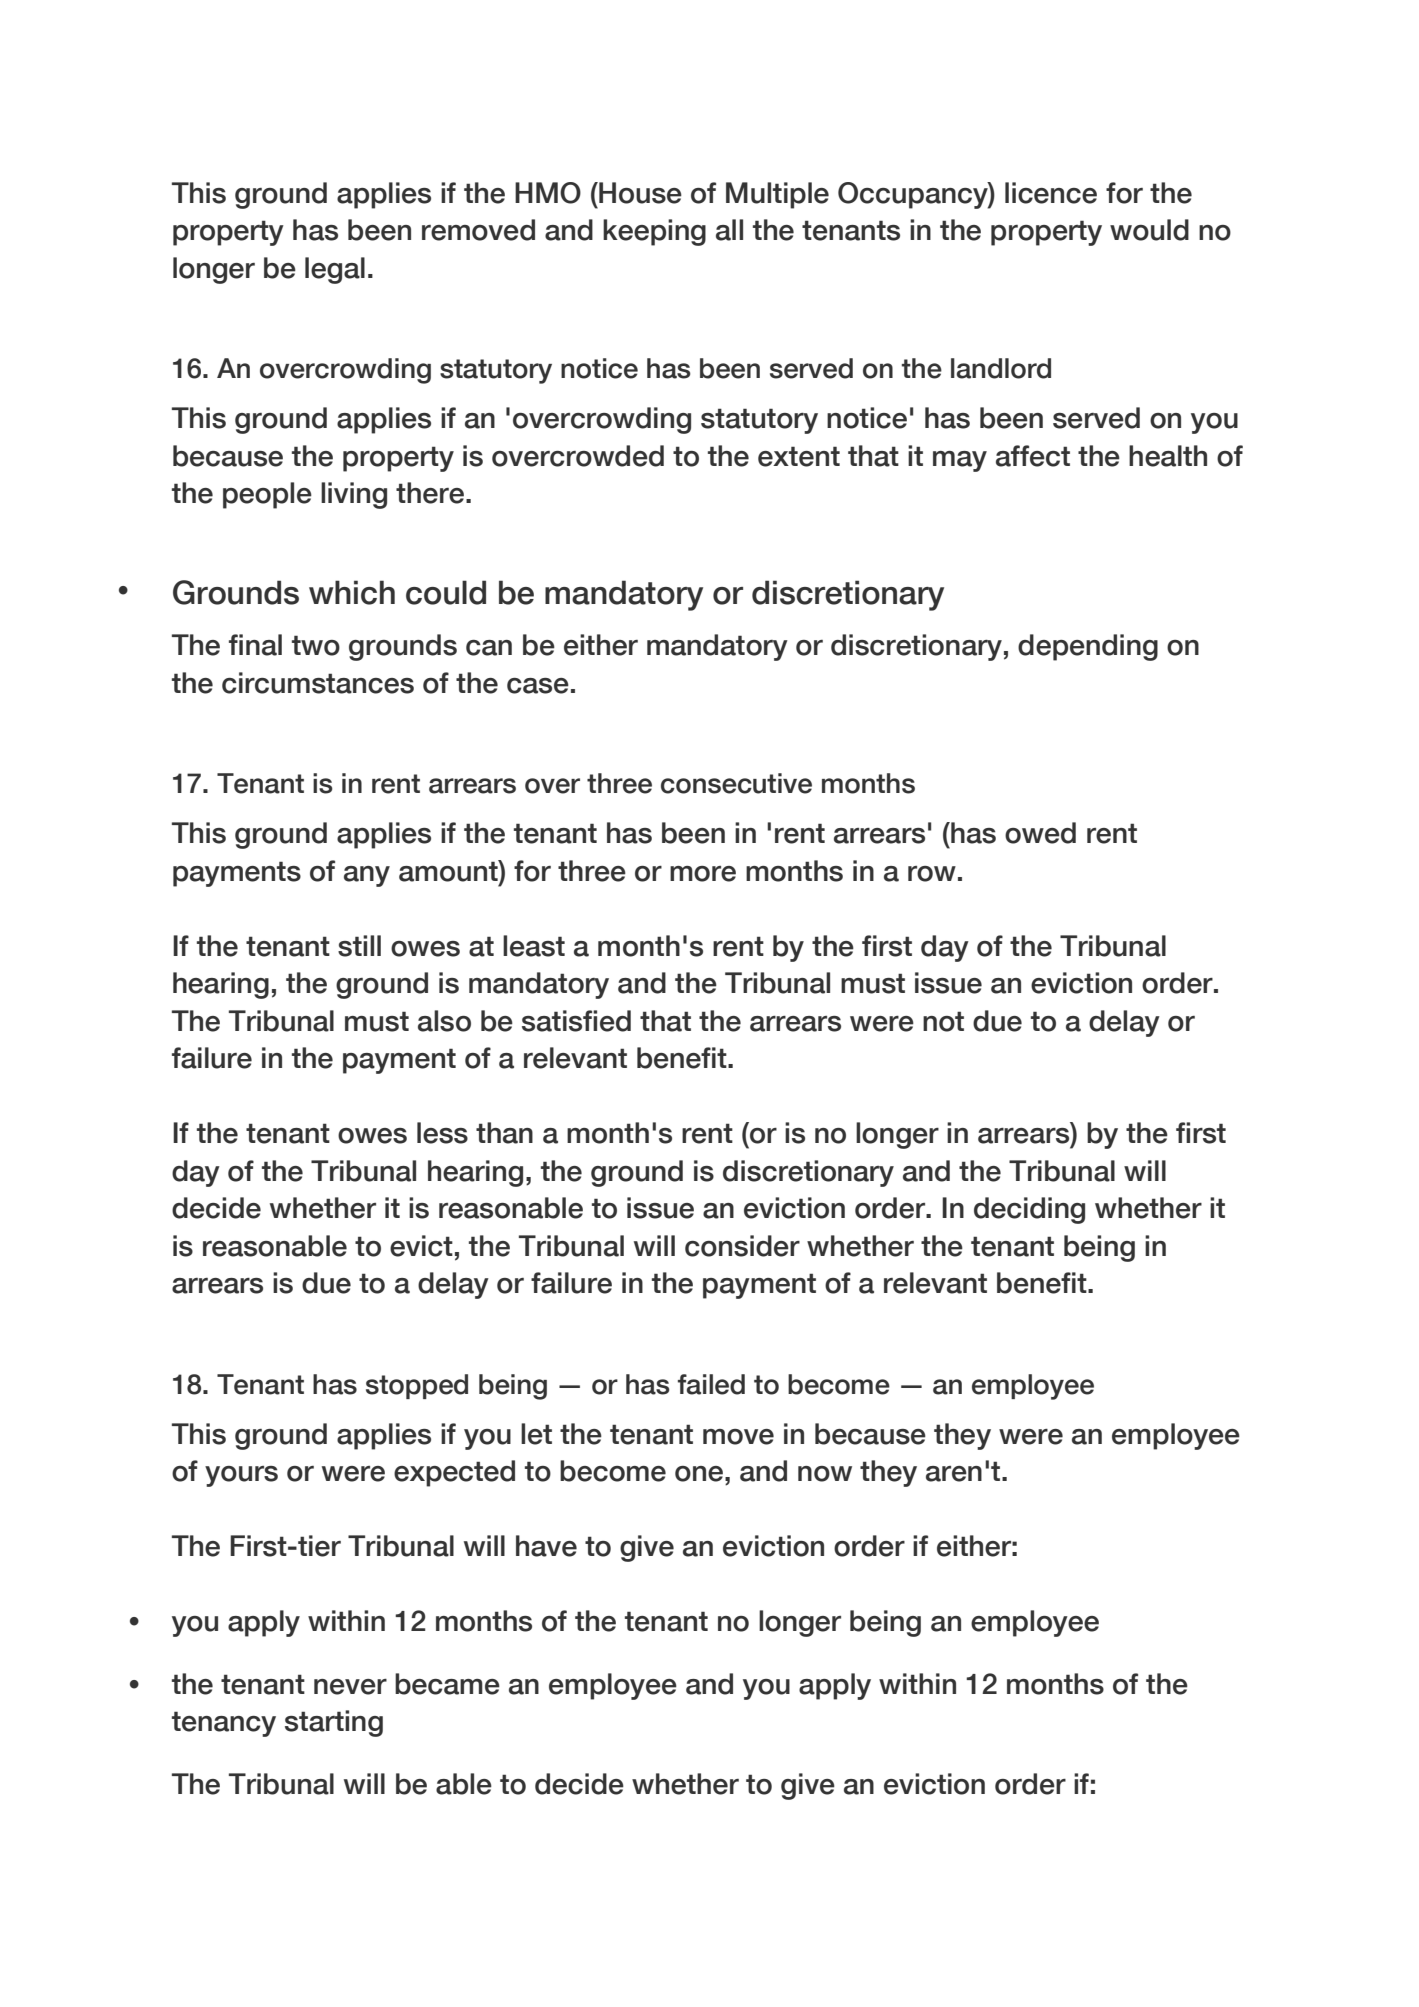  What do you see at coordinates (335, 270) in the screenshot?
I see `legal` at bounding box center [335, 270].
